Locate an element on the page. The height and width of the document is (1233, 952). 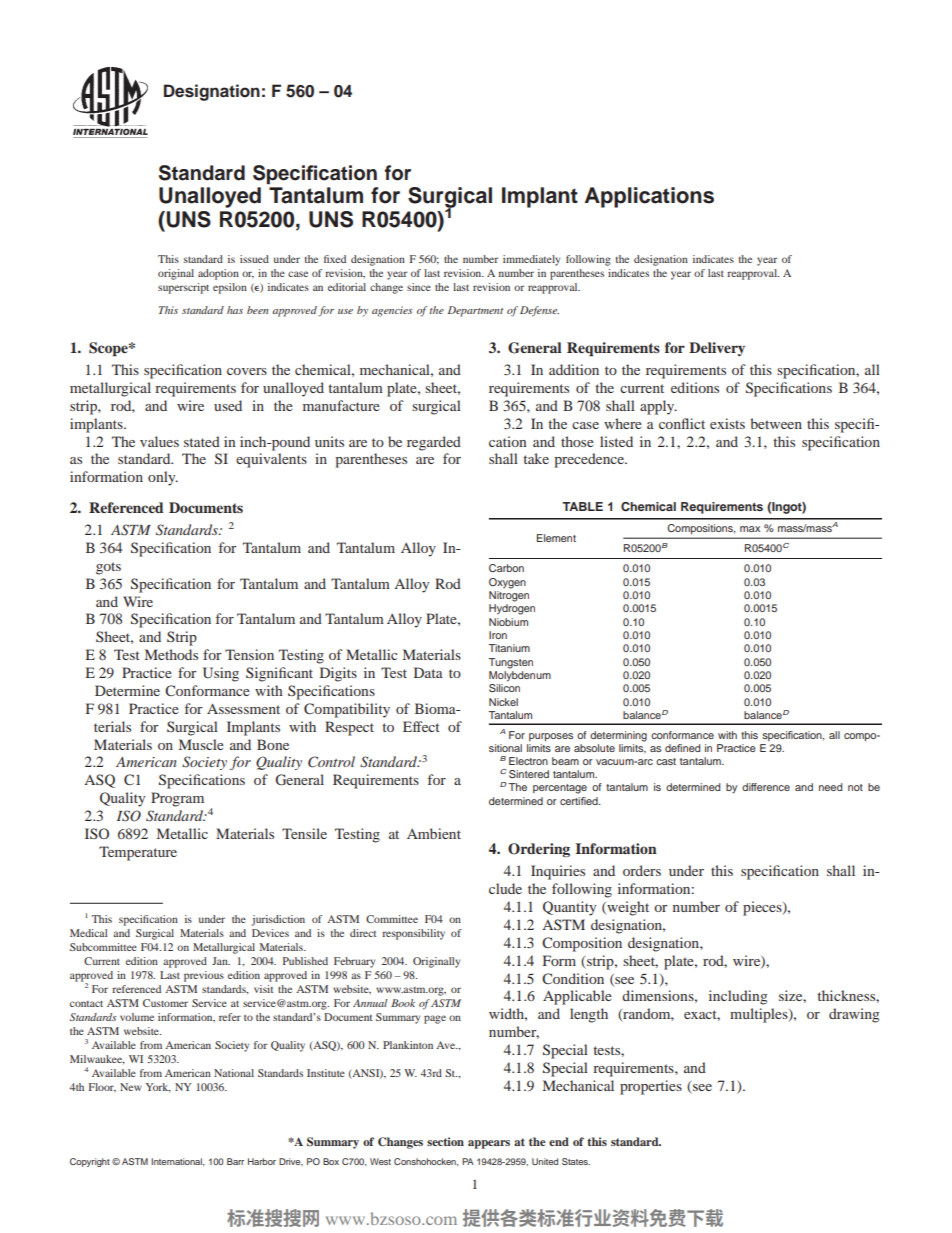
appears is located at coordinates (489, 1144).
